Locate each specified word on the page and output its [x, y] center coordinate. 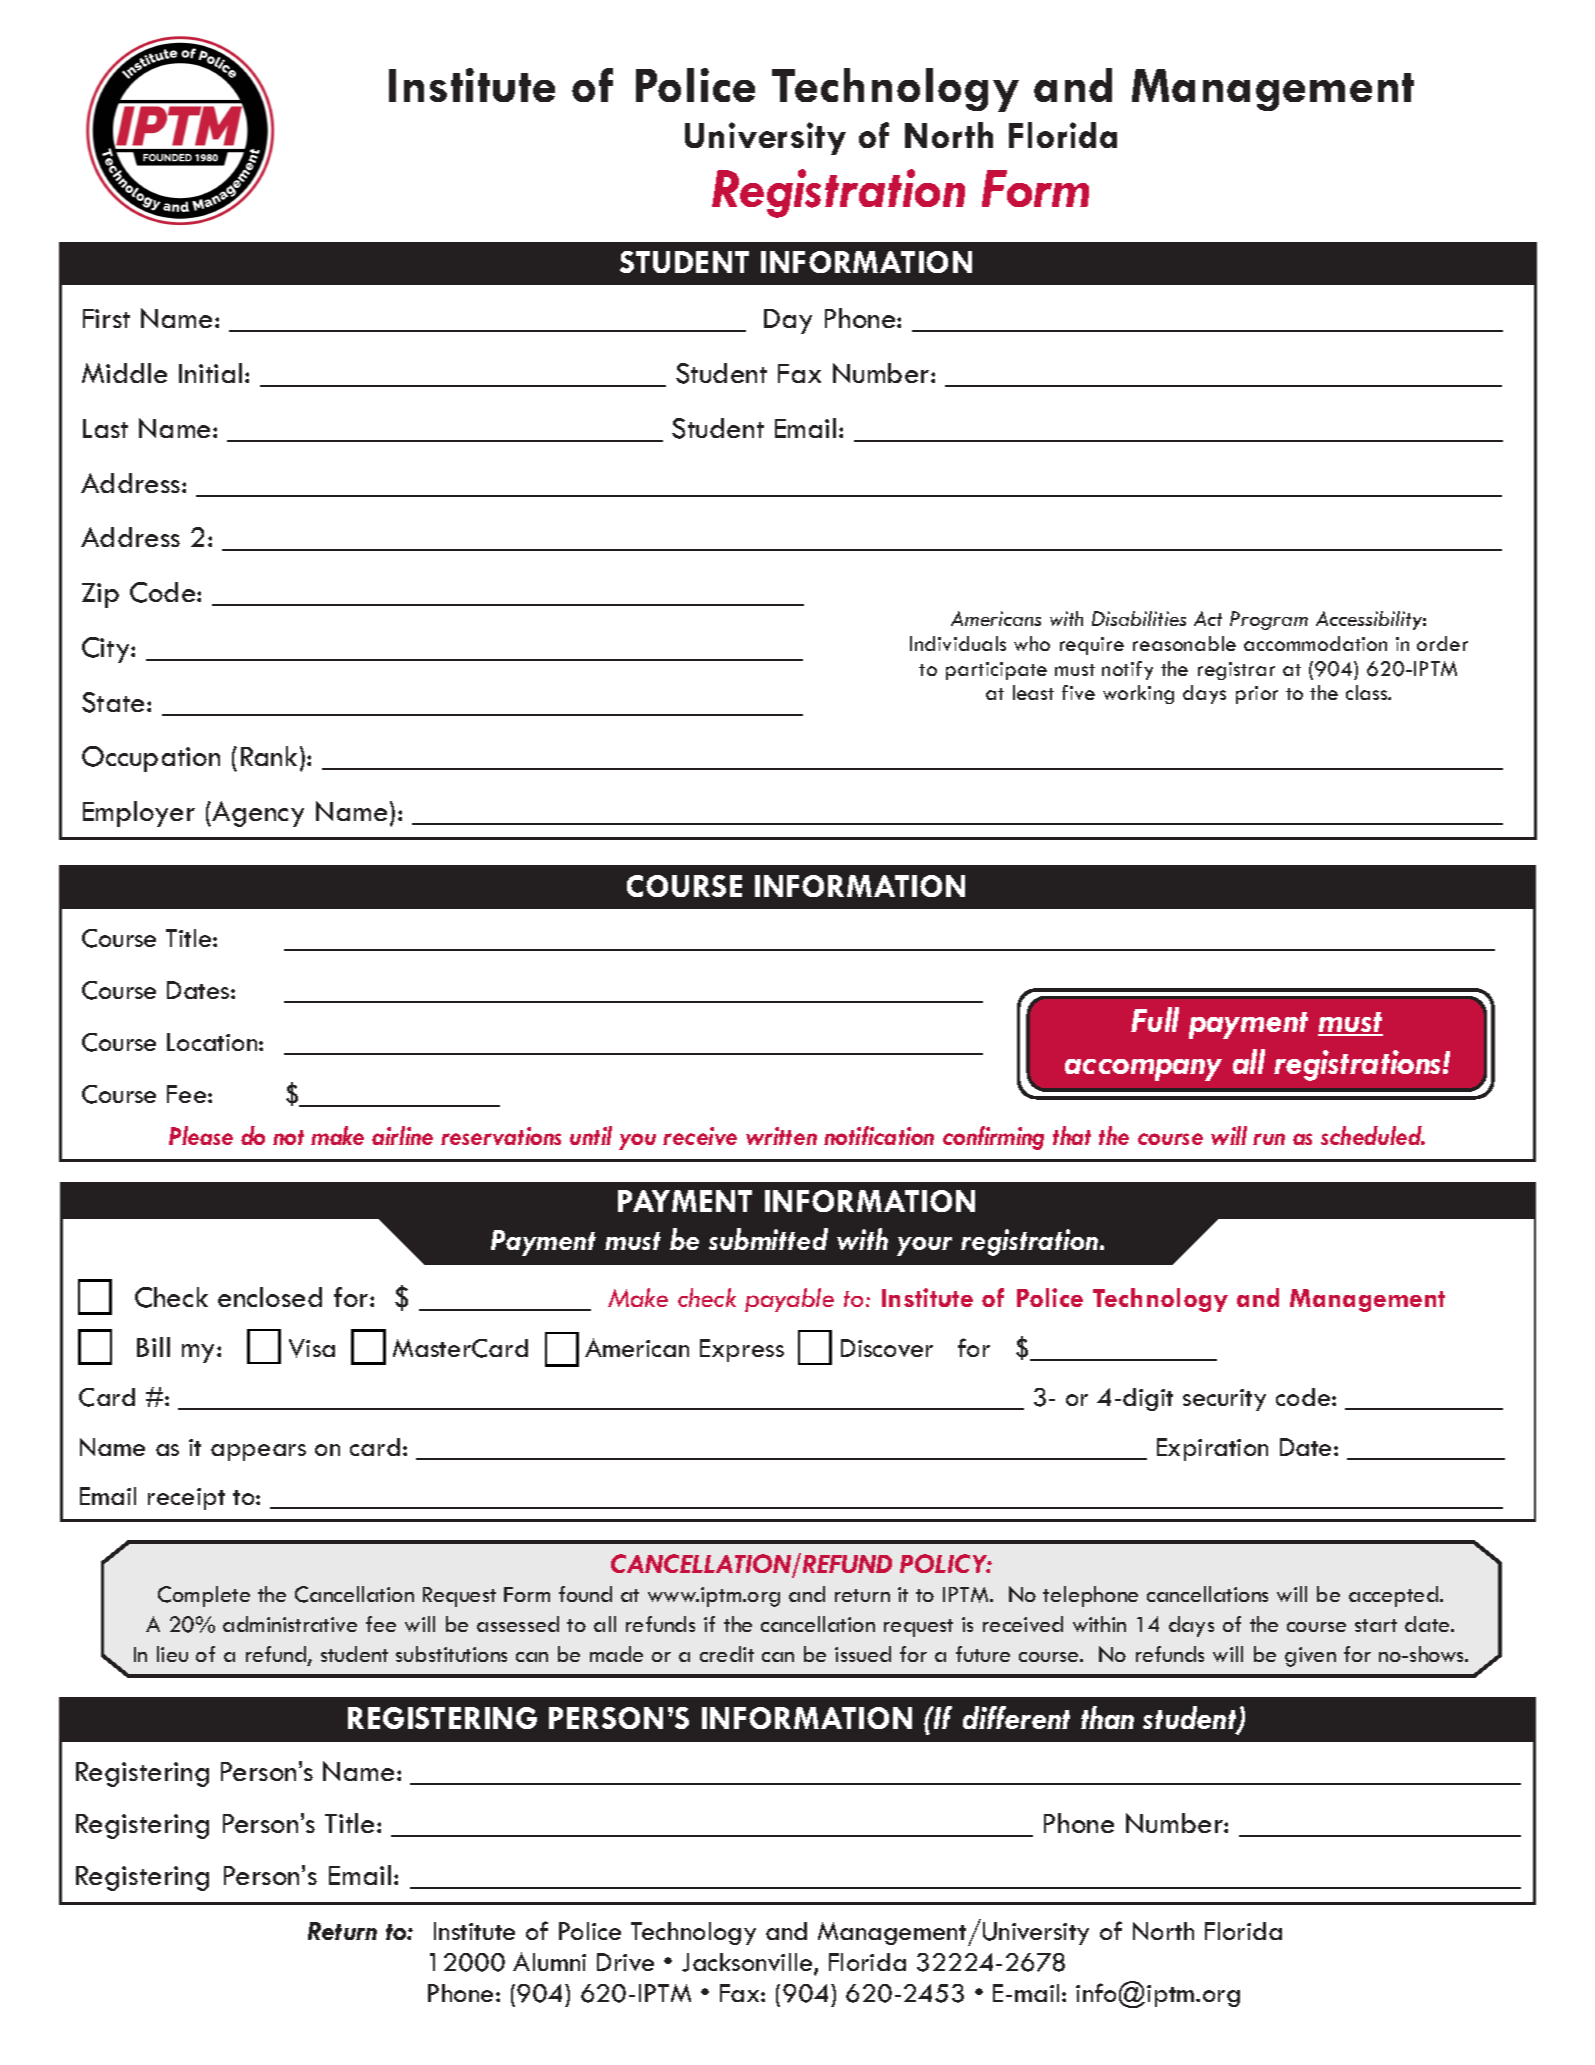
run [1269, 1139]
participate [996, 671]
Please [201, 1135]
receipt [186, 1499]
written [781, 1136]
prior [1257, 695]
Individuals [958, 643]
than [1107, 1717]
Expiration [1212, 1449]
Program [1269, 620]
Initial [210, 373]
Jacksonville [748, 1963]
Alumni [549, 1961]
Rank [269, 756]
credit [727, 1654]
